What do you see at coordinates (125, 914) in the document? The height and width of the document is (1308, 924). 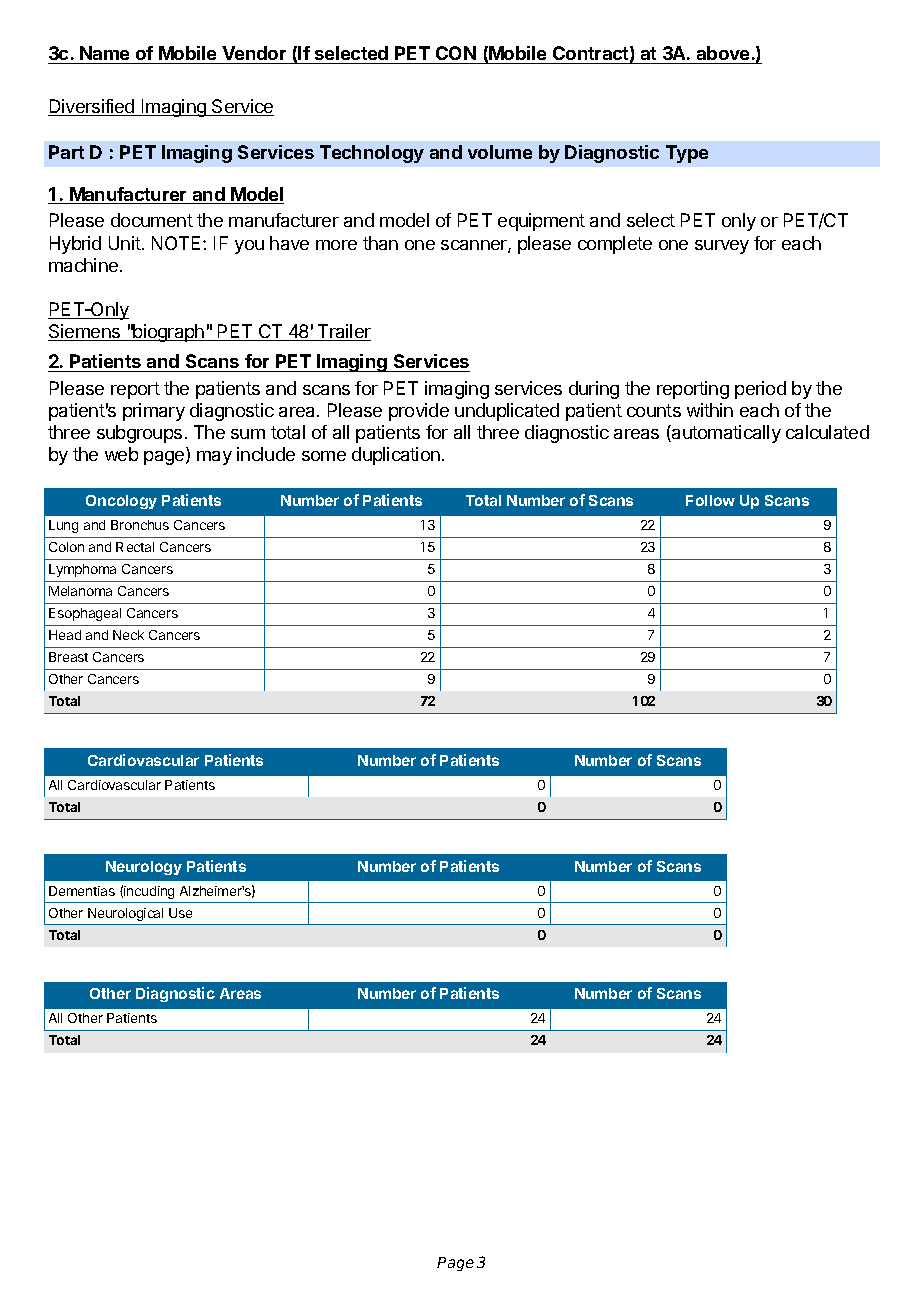 I see `Neurological` at bounding box center [125, 914].
